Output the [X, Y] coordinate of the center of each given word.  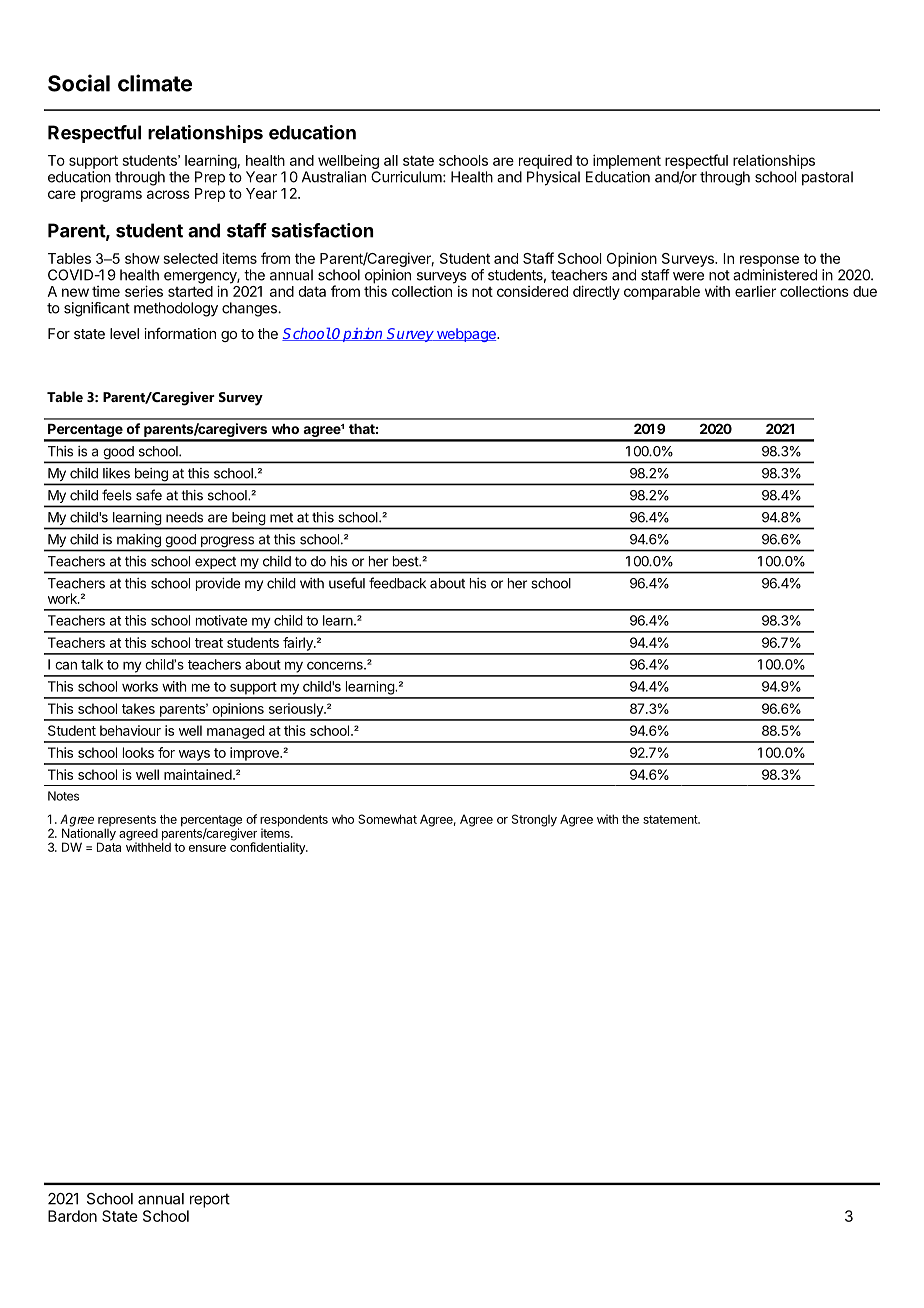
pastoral [827, 178]
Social [79, 83]
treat [209, 643]
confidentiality [268, 847]
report [210, 1200]
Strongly [534, 820]
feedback [397, 583]
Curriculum [407, 177]
